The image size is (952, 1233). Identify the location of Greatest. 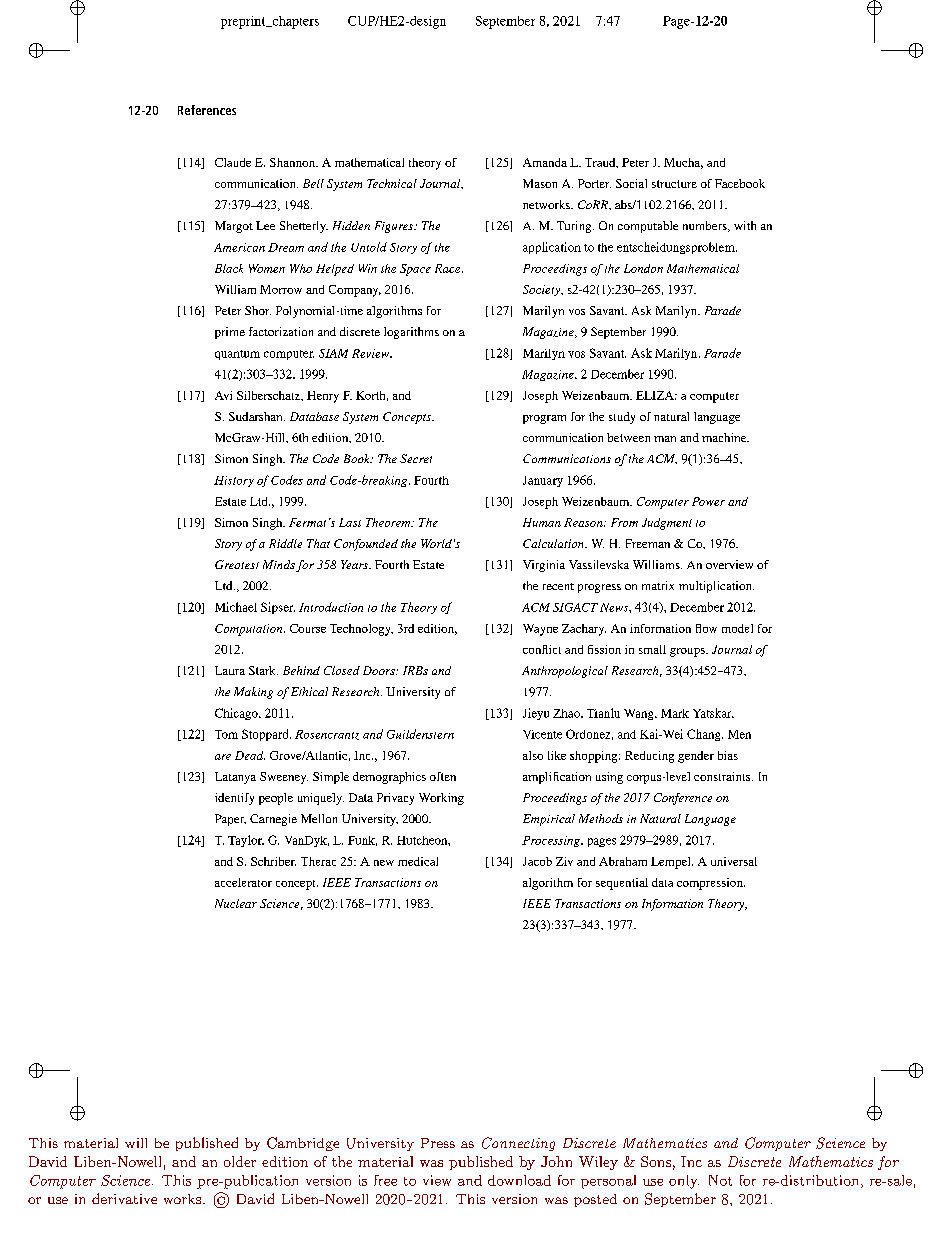
(237, 564).
